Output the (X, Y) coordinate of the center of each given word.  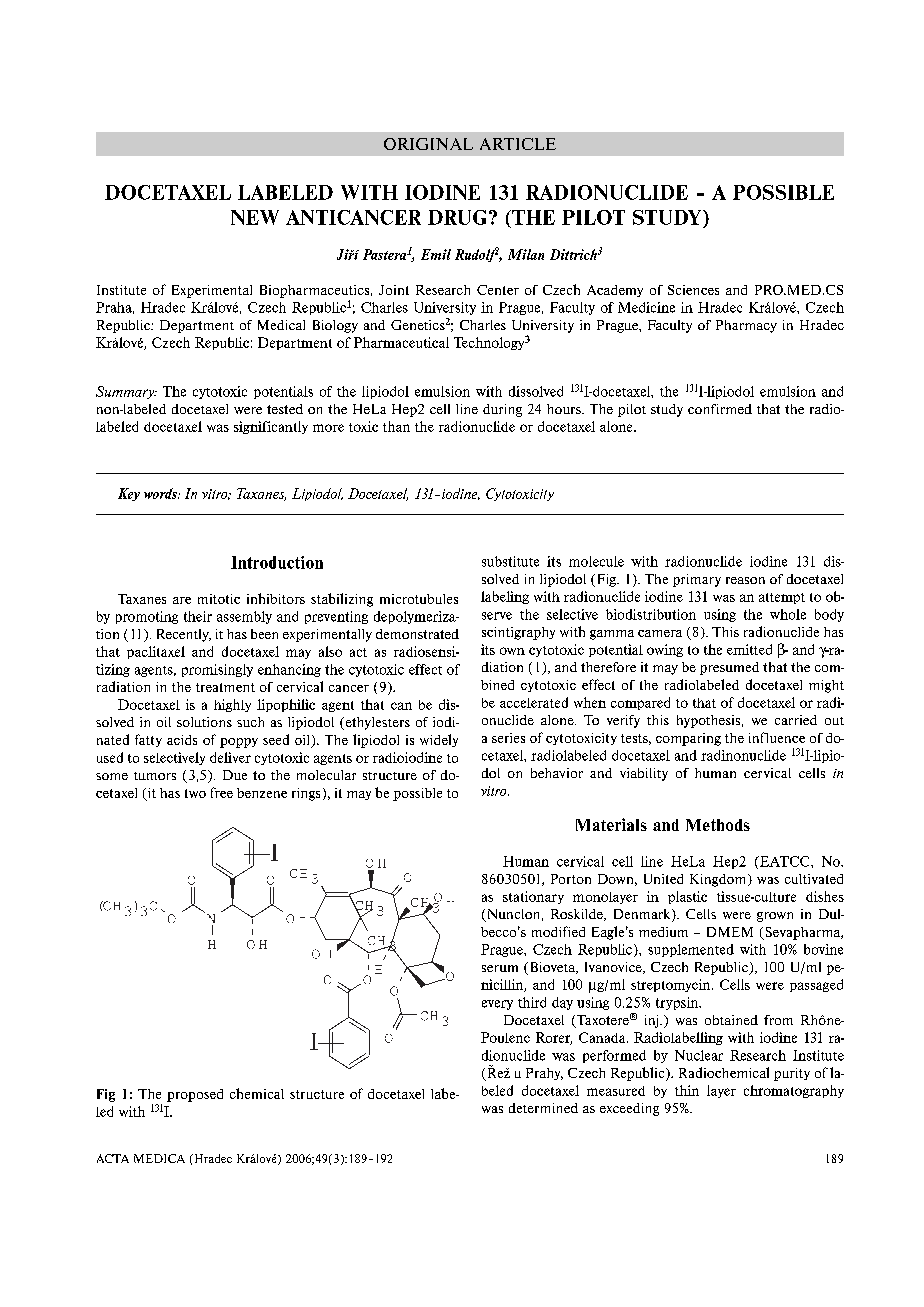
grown (775, 917)
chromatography (794, 1091)
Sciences (693, 290)
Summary (126, 392)
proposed (195, 1095)
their (198, 616)
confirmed (720, 409)
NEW (255, 217)
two (195, 793)
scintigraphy (518, 633)
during (502, 410)
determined (543, 1108)
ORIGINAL (428, 144)
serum (500, 968)
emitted (749, 649)
